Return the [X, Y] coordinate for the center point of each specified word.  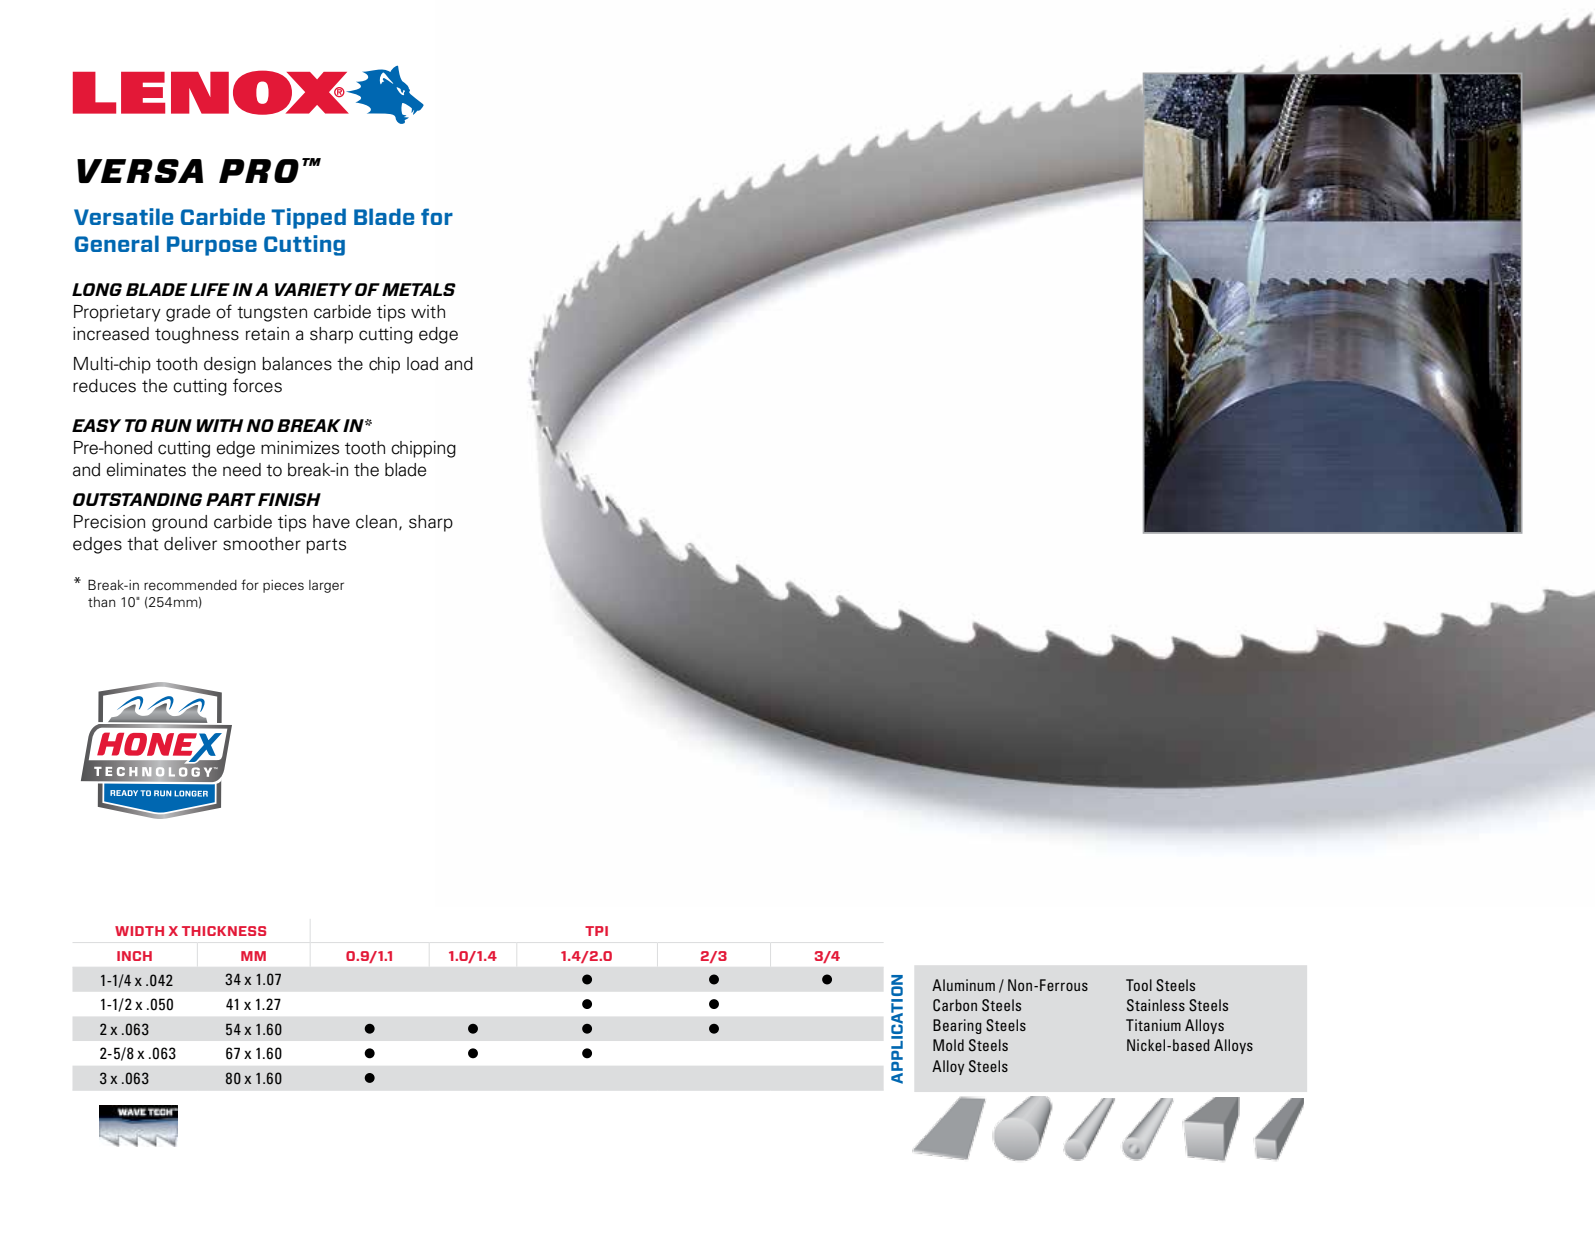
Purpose [212, 246]
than [101, 602]
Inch [134, 956]
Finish [289, 499]
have [331, 522]
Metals [419, 289]
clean [376, 522]
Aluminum [963, 985]
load [422, 364]
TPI [596, 931]
